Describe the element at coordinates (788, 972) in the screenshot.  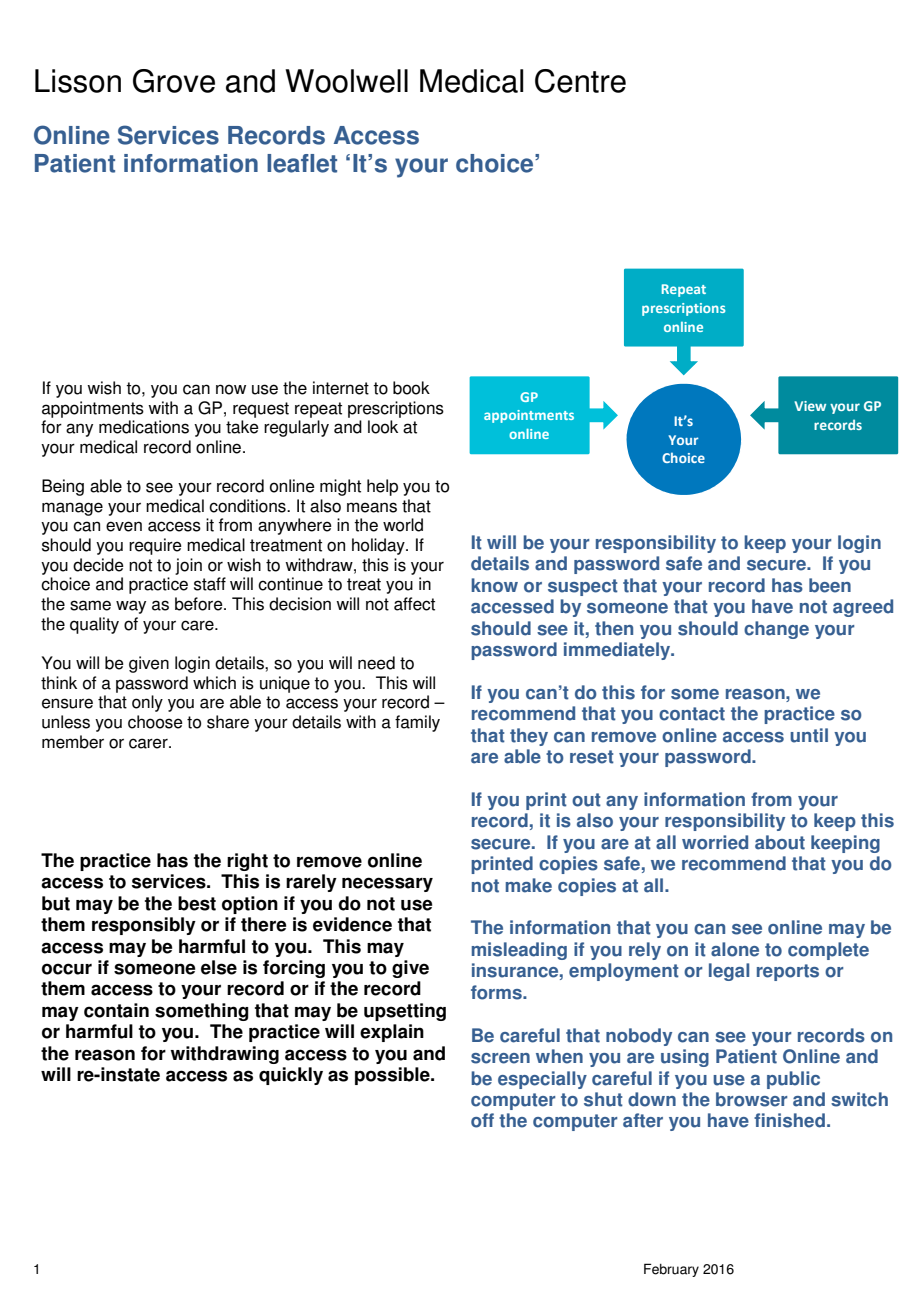
I see `reports` at that location.
